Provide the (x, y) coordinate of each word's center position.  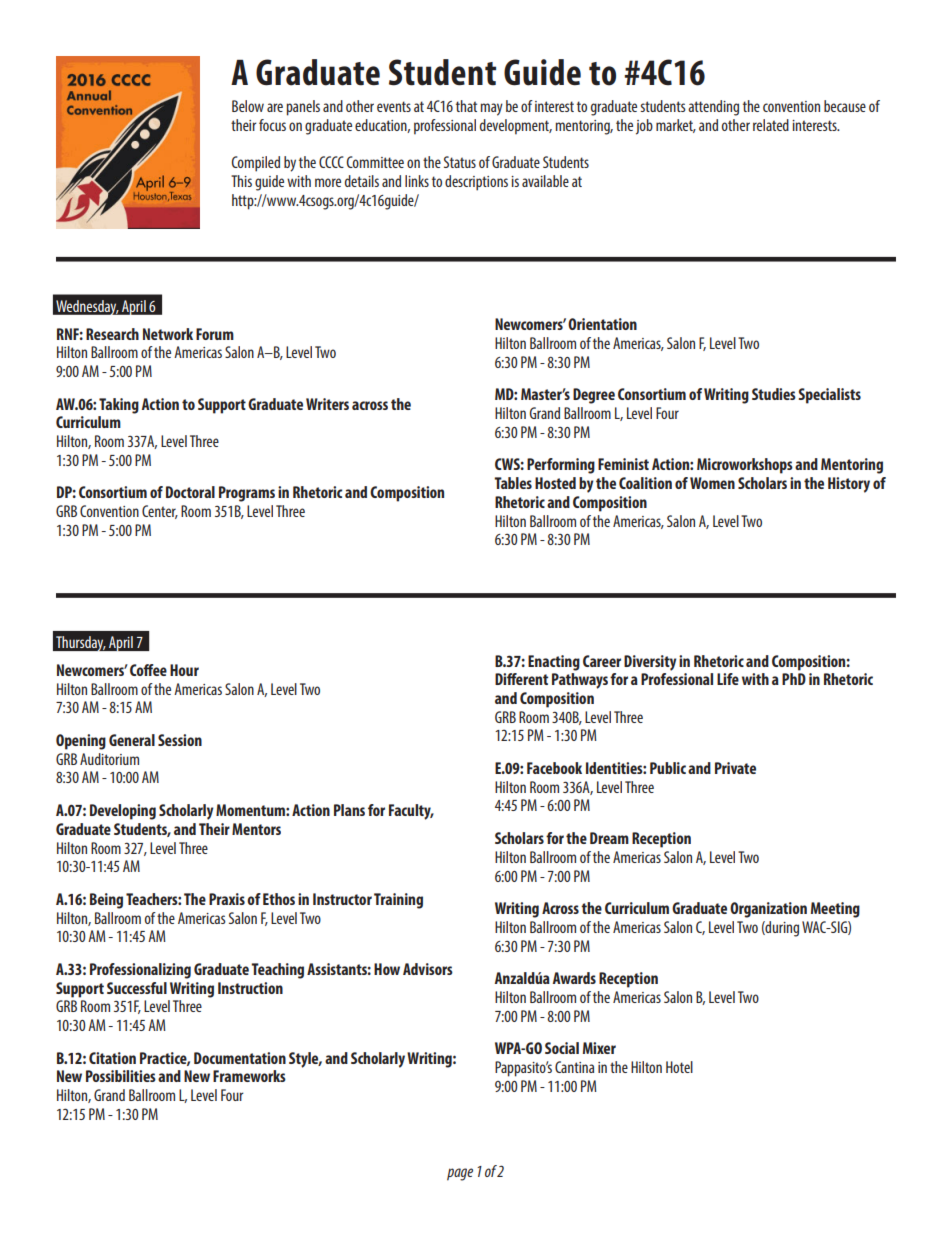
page (460, 1174)
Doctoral (190, 492)
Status (460, 162)
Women (712, 483)
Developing (123, 812)
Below (248, 106)
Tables (513, 483)
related (771, 125)
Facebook (554, 768)
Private (735, 768)
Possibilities (121, 1076)
